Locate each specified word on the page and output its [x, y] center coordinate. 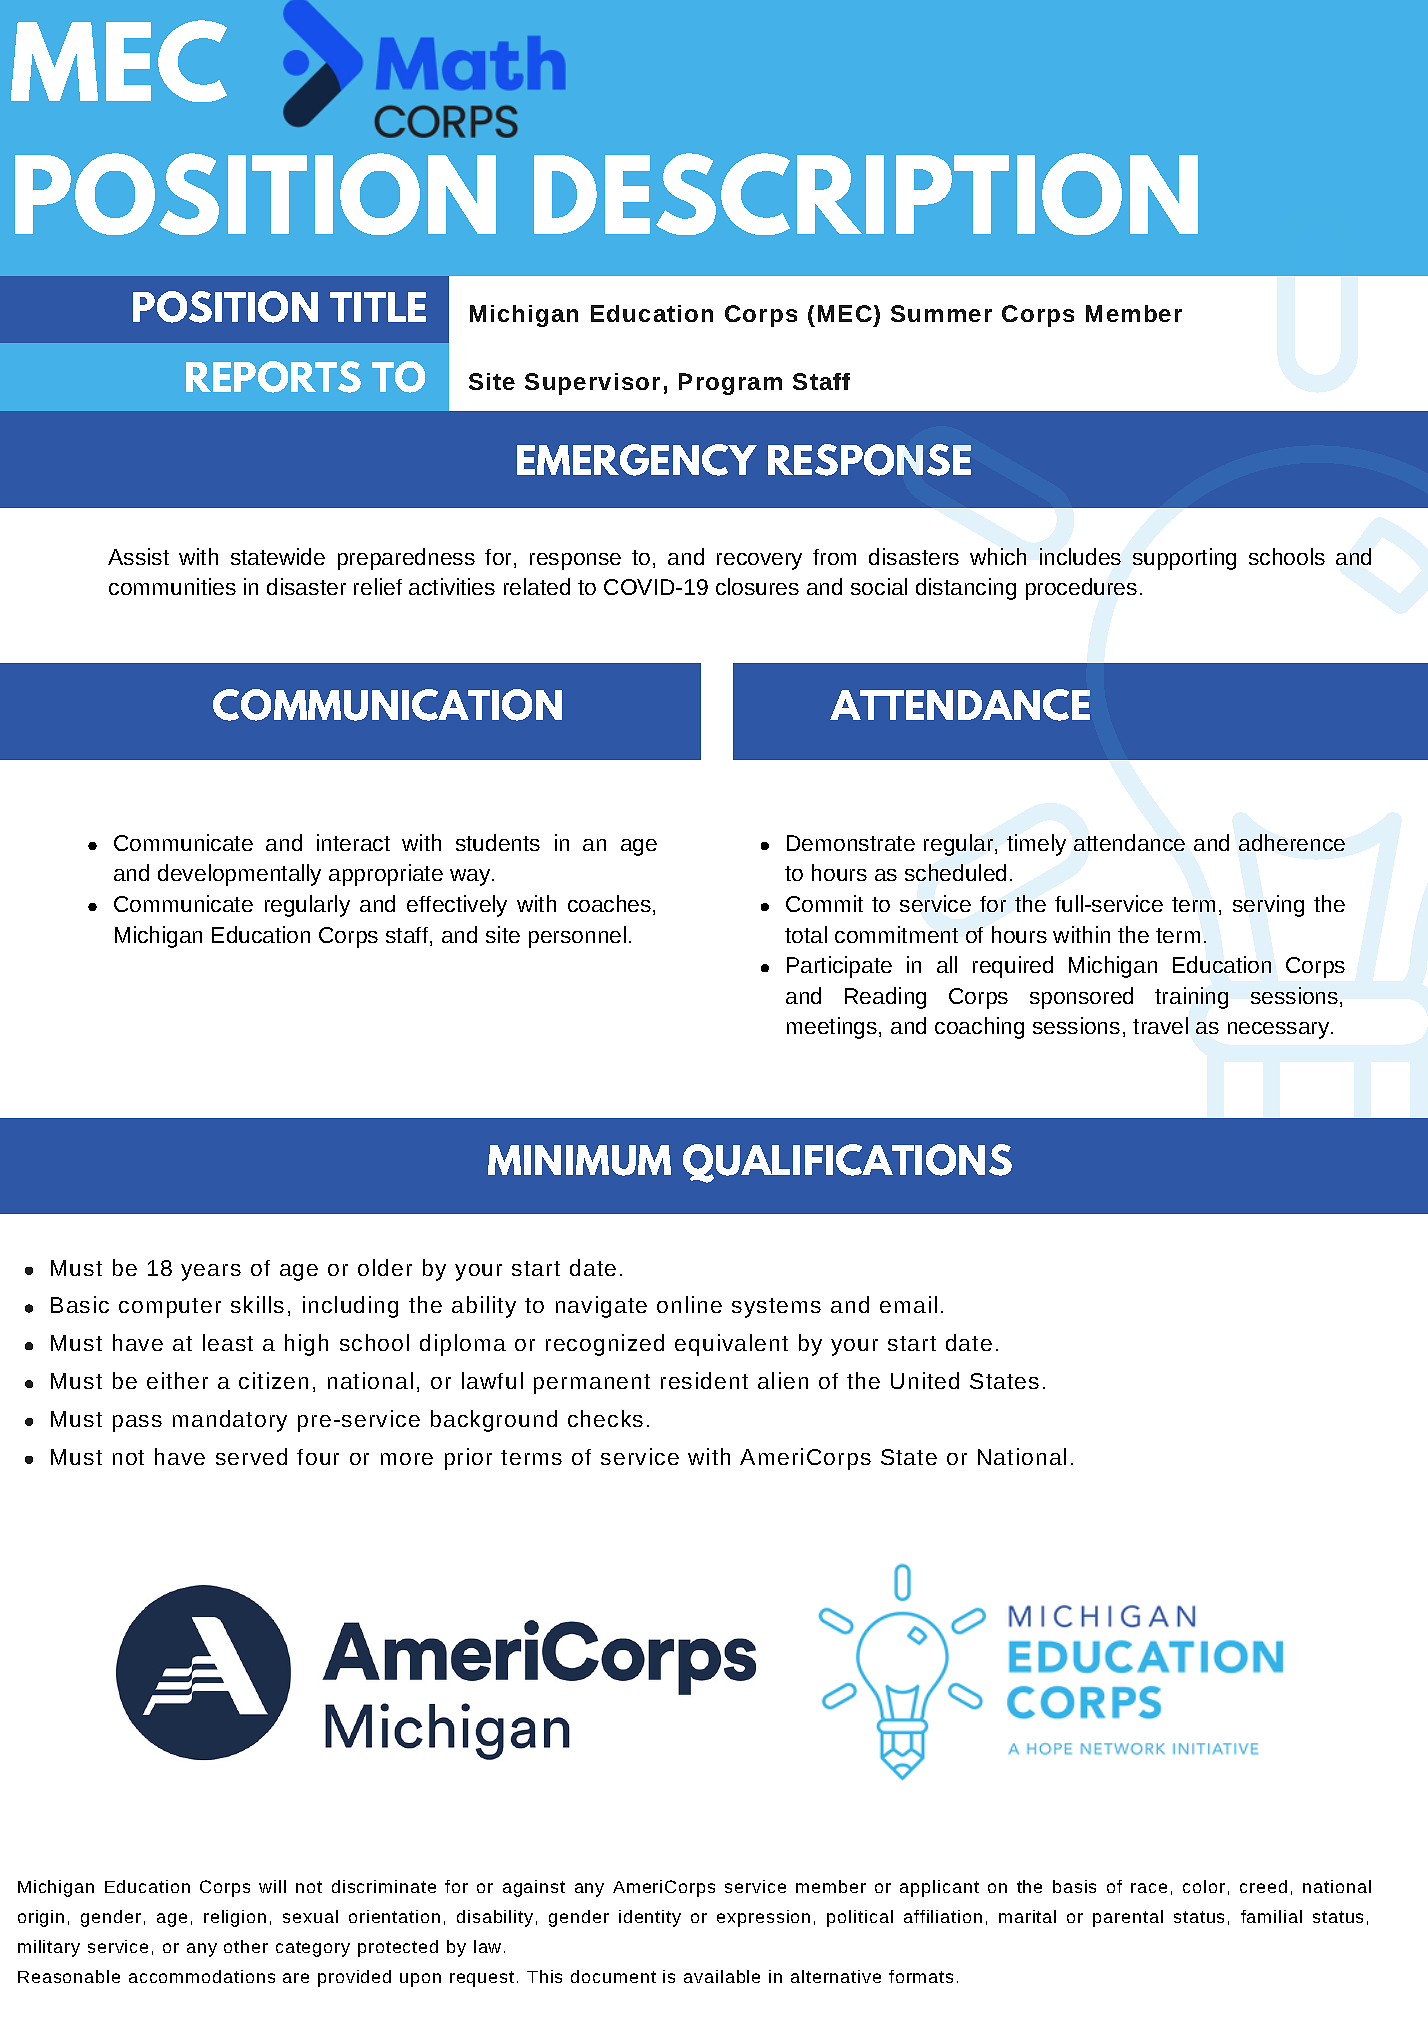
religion [235, 1918]
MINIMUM [579, 1160]
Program [730, 384]
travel [1160, 1025]
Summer [941, 313]
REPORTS [273, 377]
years [211, 1272]
